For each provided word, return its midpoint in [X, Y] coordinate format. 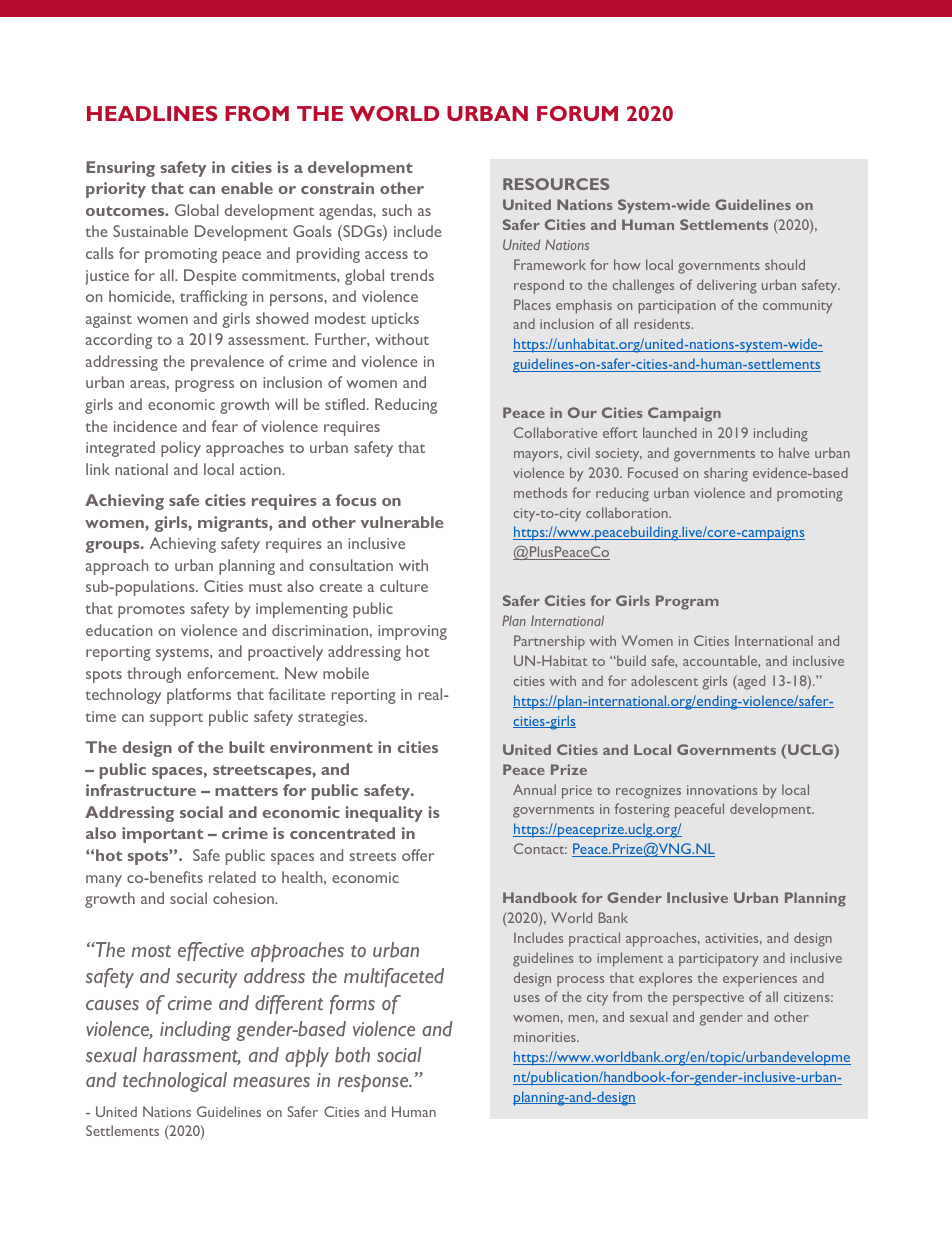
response [374, 1083]
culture [404, 586]
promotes [151, 611]
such [397, 210]
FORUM [577, 113]
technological [175, 1082]
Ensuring [120, 169]
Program [687, 602]
